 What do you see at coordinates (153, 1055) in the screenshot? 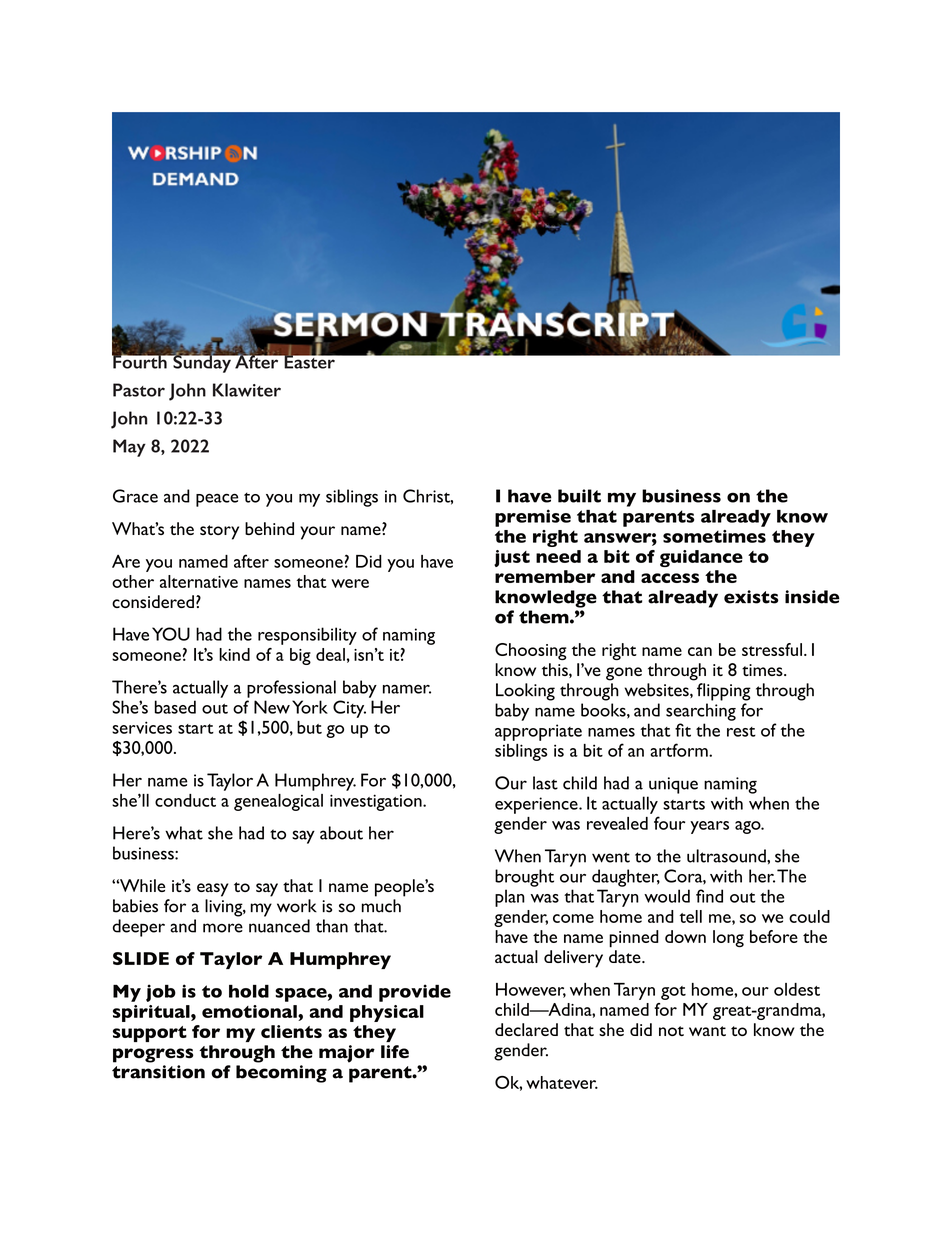
I see `progress` at bounding box center [153, 1055].
